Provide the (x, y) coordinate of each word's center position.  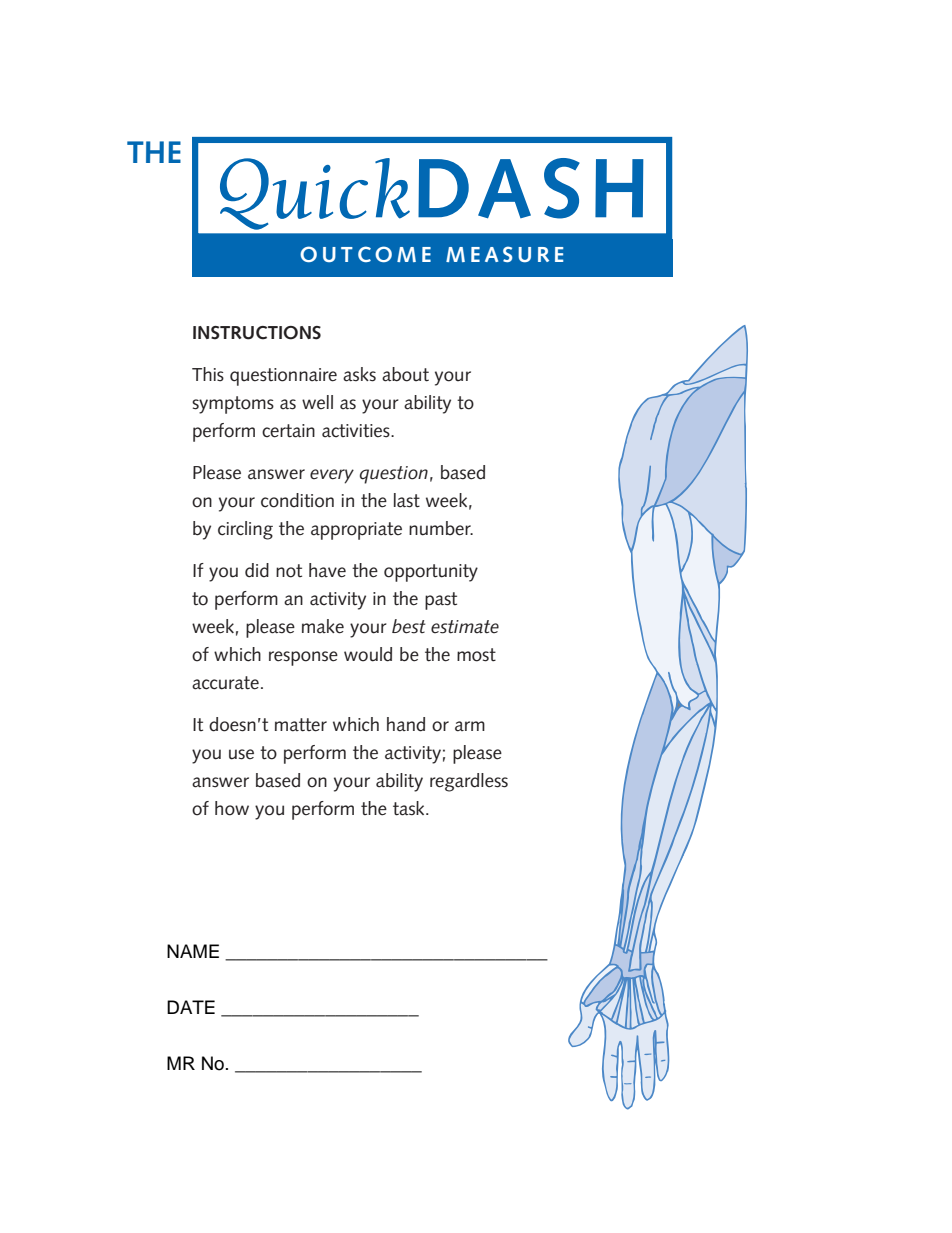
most (476, 655)
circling (245, 530)
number (441, 528)
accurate (225, 683)
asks (359, 374)
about (405, 374)
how (232, 808)
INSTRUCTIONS (257, 333)
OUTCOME (365, 254)
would (368, 654)
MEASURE (504, 254)
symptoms (233, 405)
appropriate (356, 531)
